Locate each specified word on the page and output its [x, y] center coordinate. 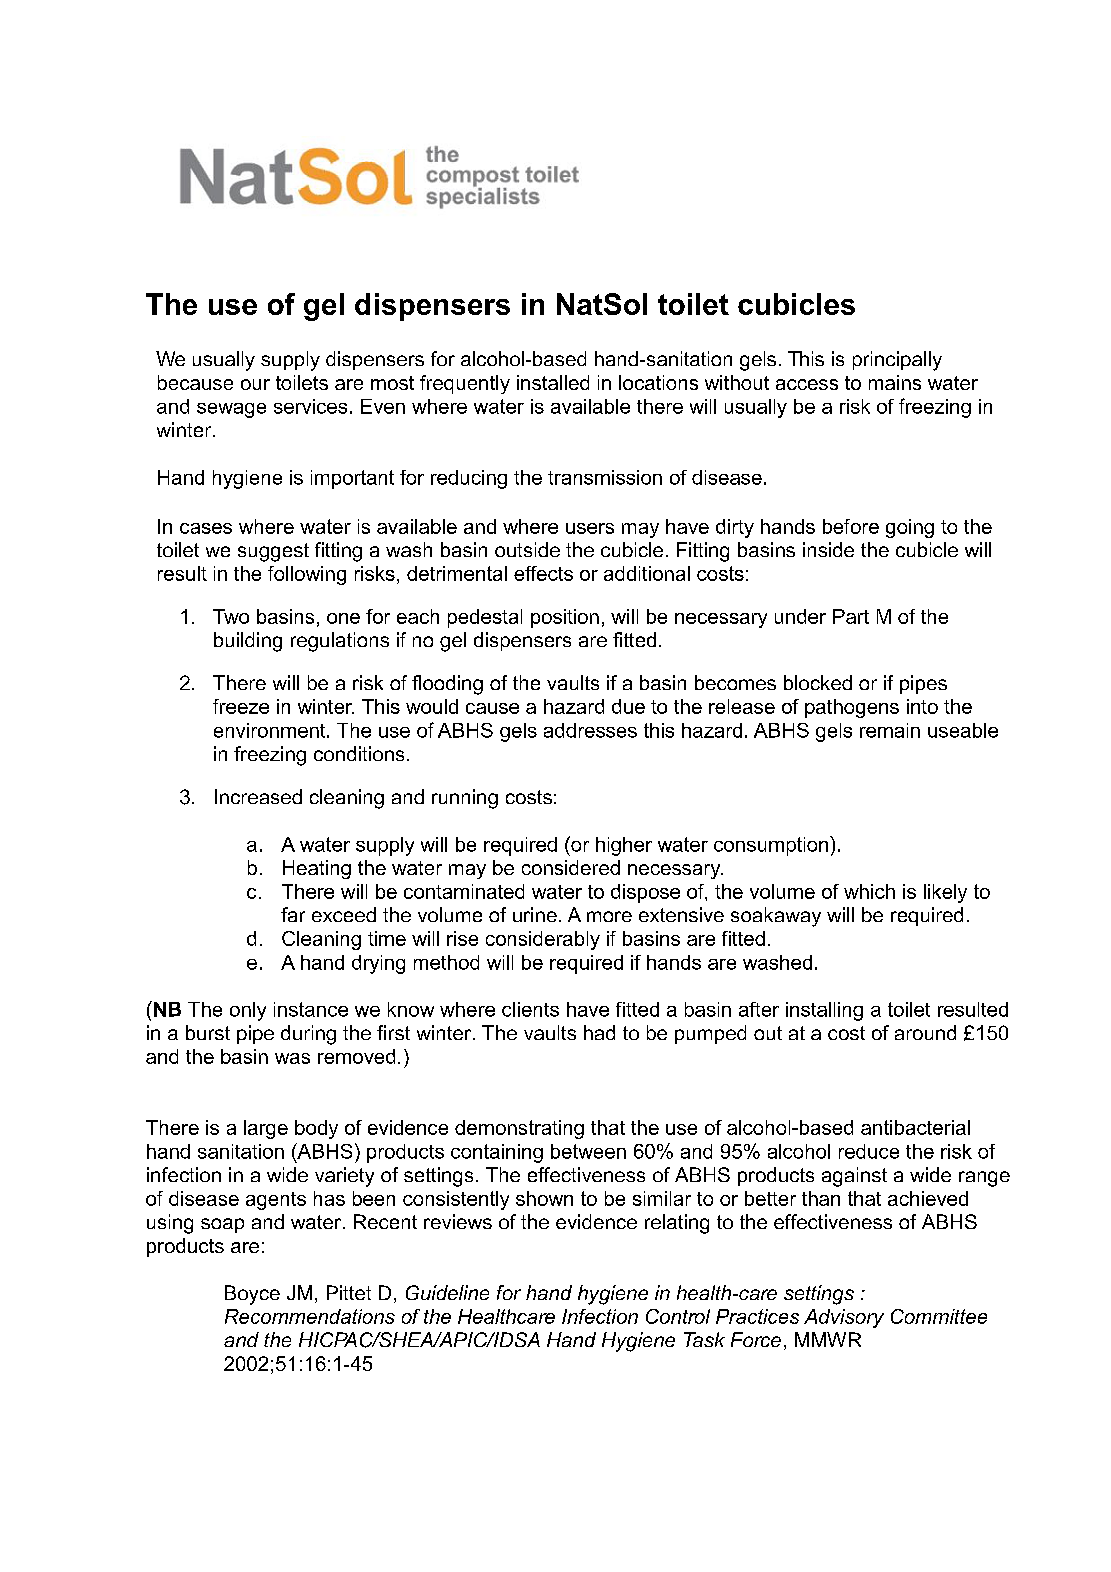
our [255, 384]
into [922, 706]
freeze [241, 706]
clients [530, 1009]
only [248, 1011]
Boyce [252, 1295]
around [925, 1032]
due [628, 706]
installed [553, 382]
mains [895, 382]
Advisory [844, 1318]
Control [678, 1316]
